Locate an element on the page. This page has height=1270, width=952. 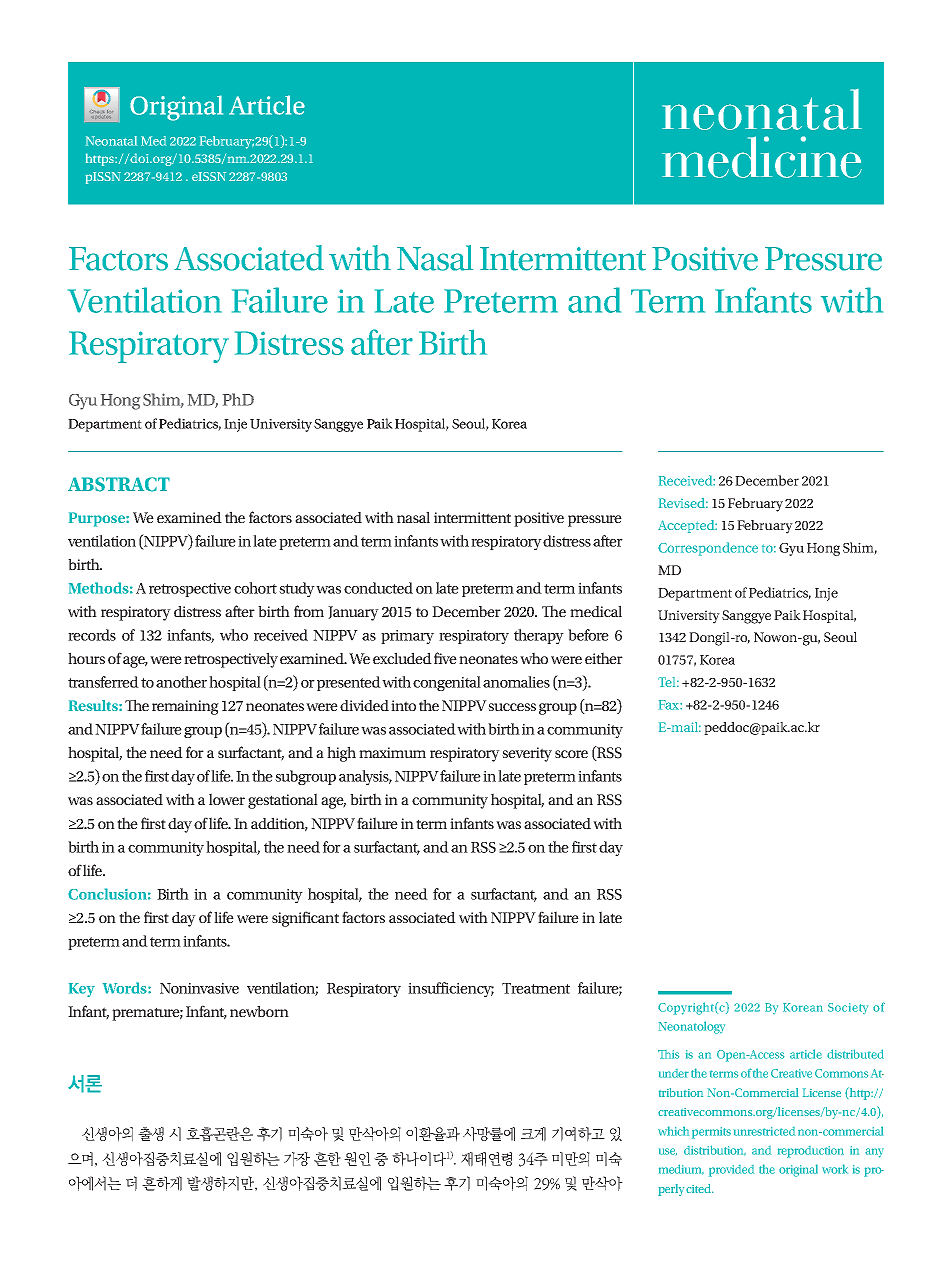
lower is located at coordinates (227, 799).
